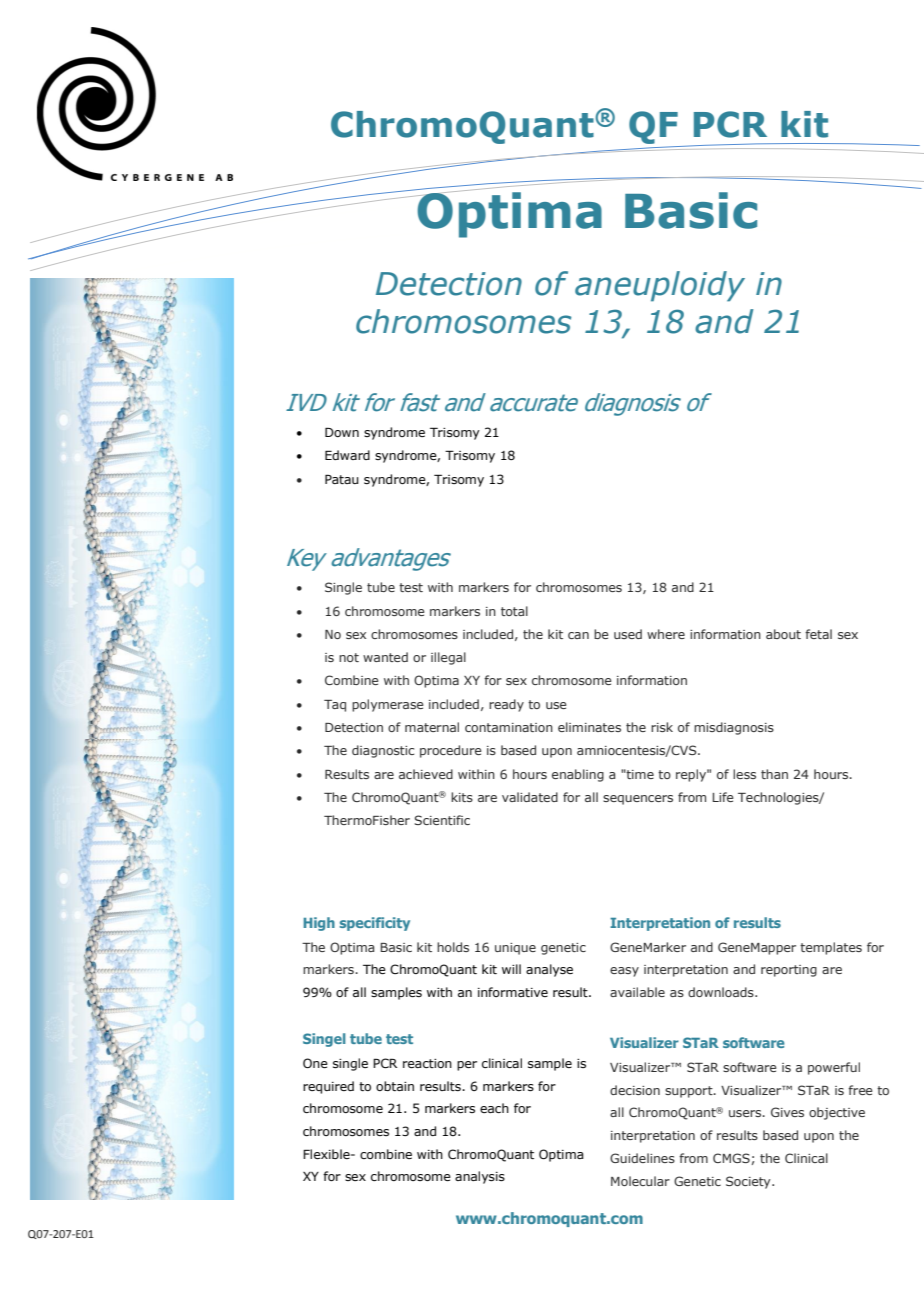 This screenshot has width=924, height=1309. I want to click on aneuploidy, so click(660, 286).
